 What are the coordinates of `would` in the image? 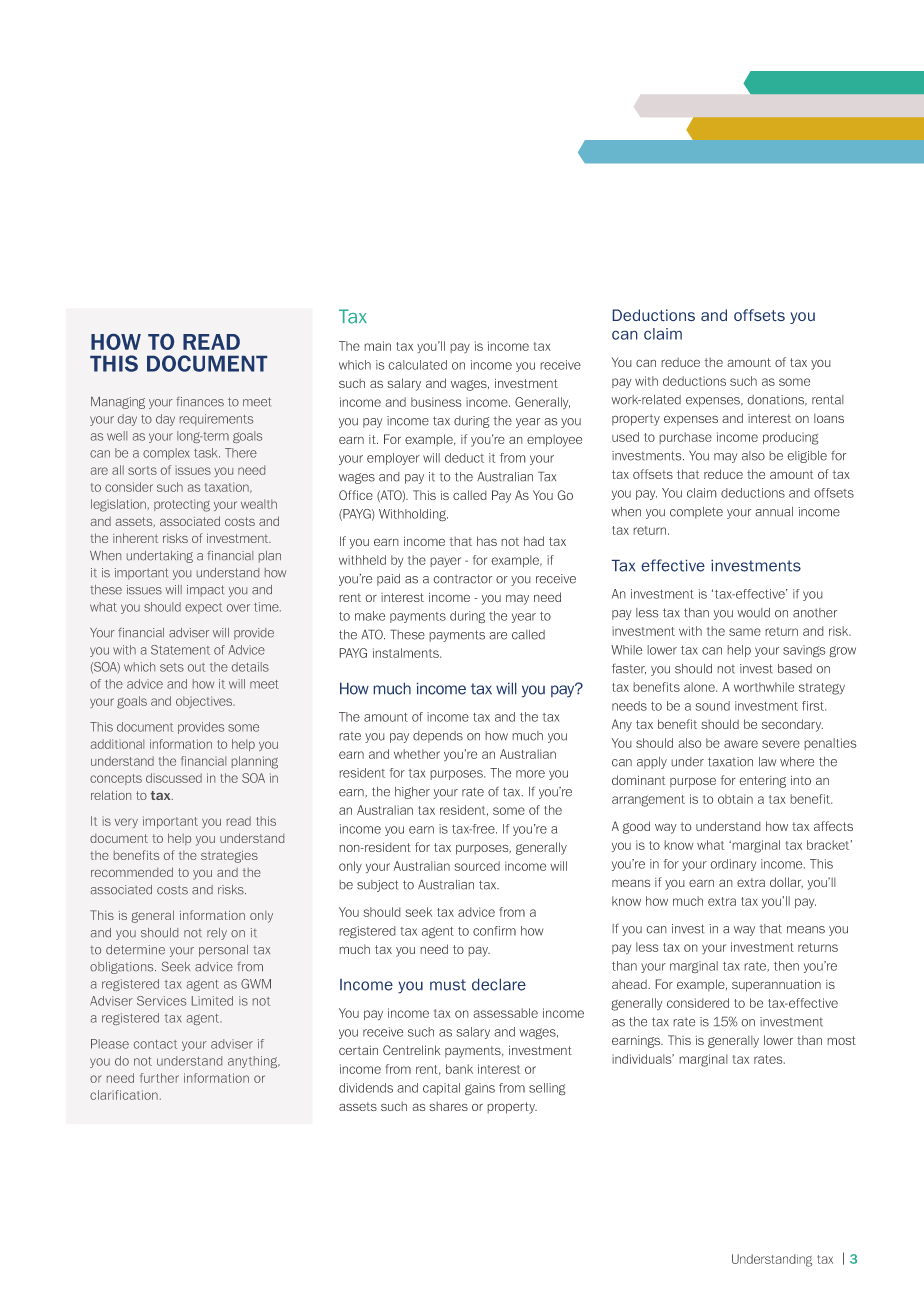 It's located at (753, 613).
